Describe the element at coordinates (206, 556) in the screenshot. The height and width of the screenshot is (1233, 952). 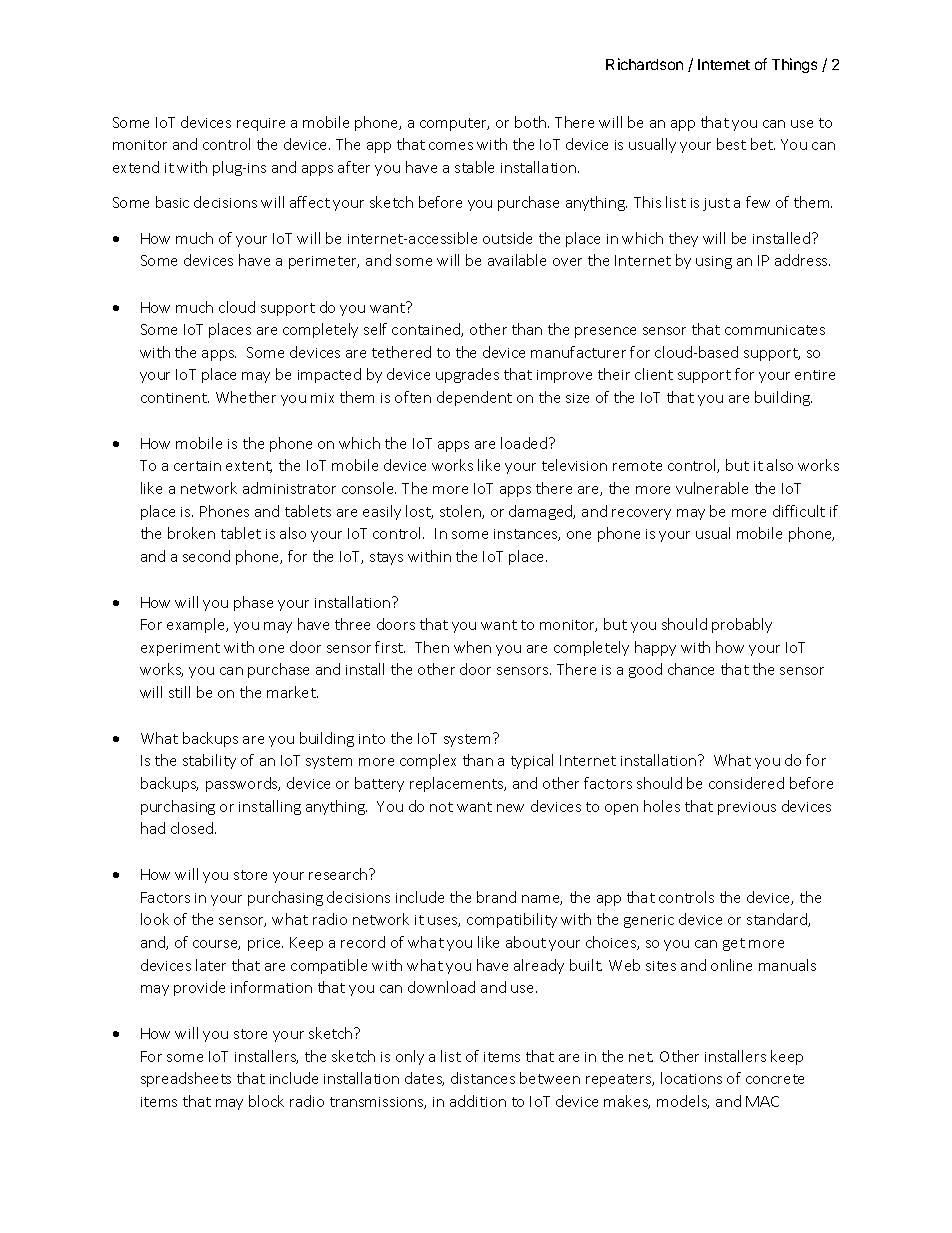
I see `second` at that location.
